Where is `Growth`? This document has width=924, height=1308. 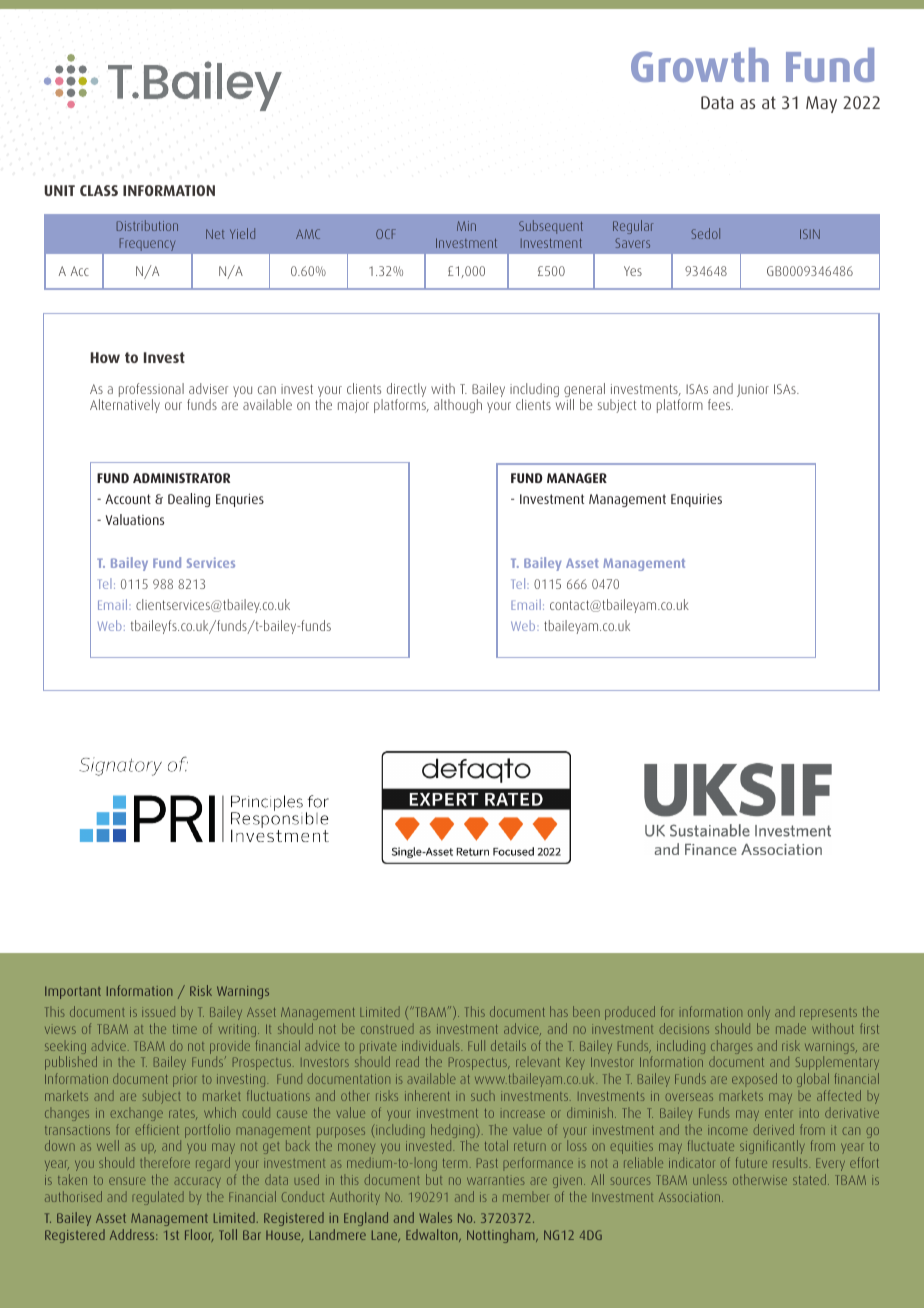 Growth is located at coordinates (700, 65).
